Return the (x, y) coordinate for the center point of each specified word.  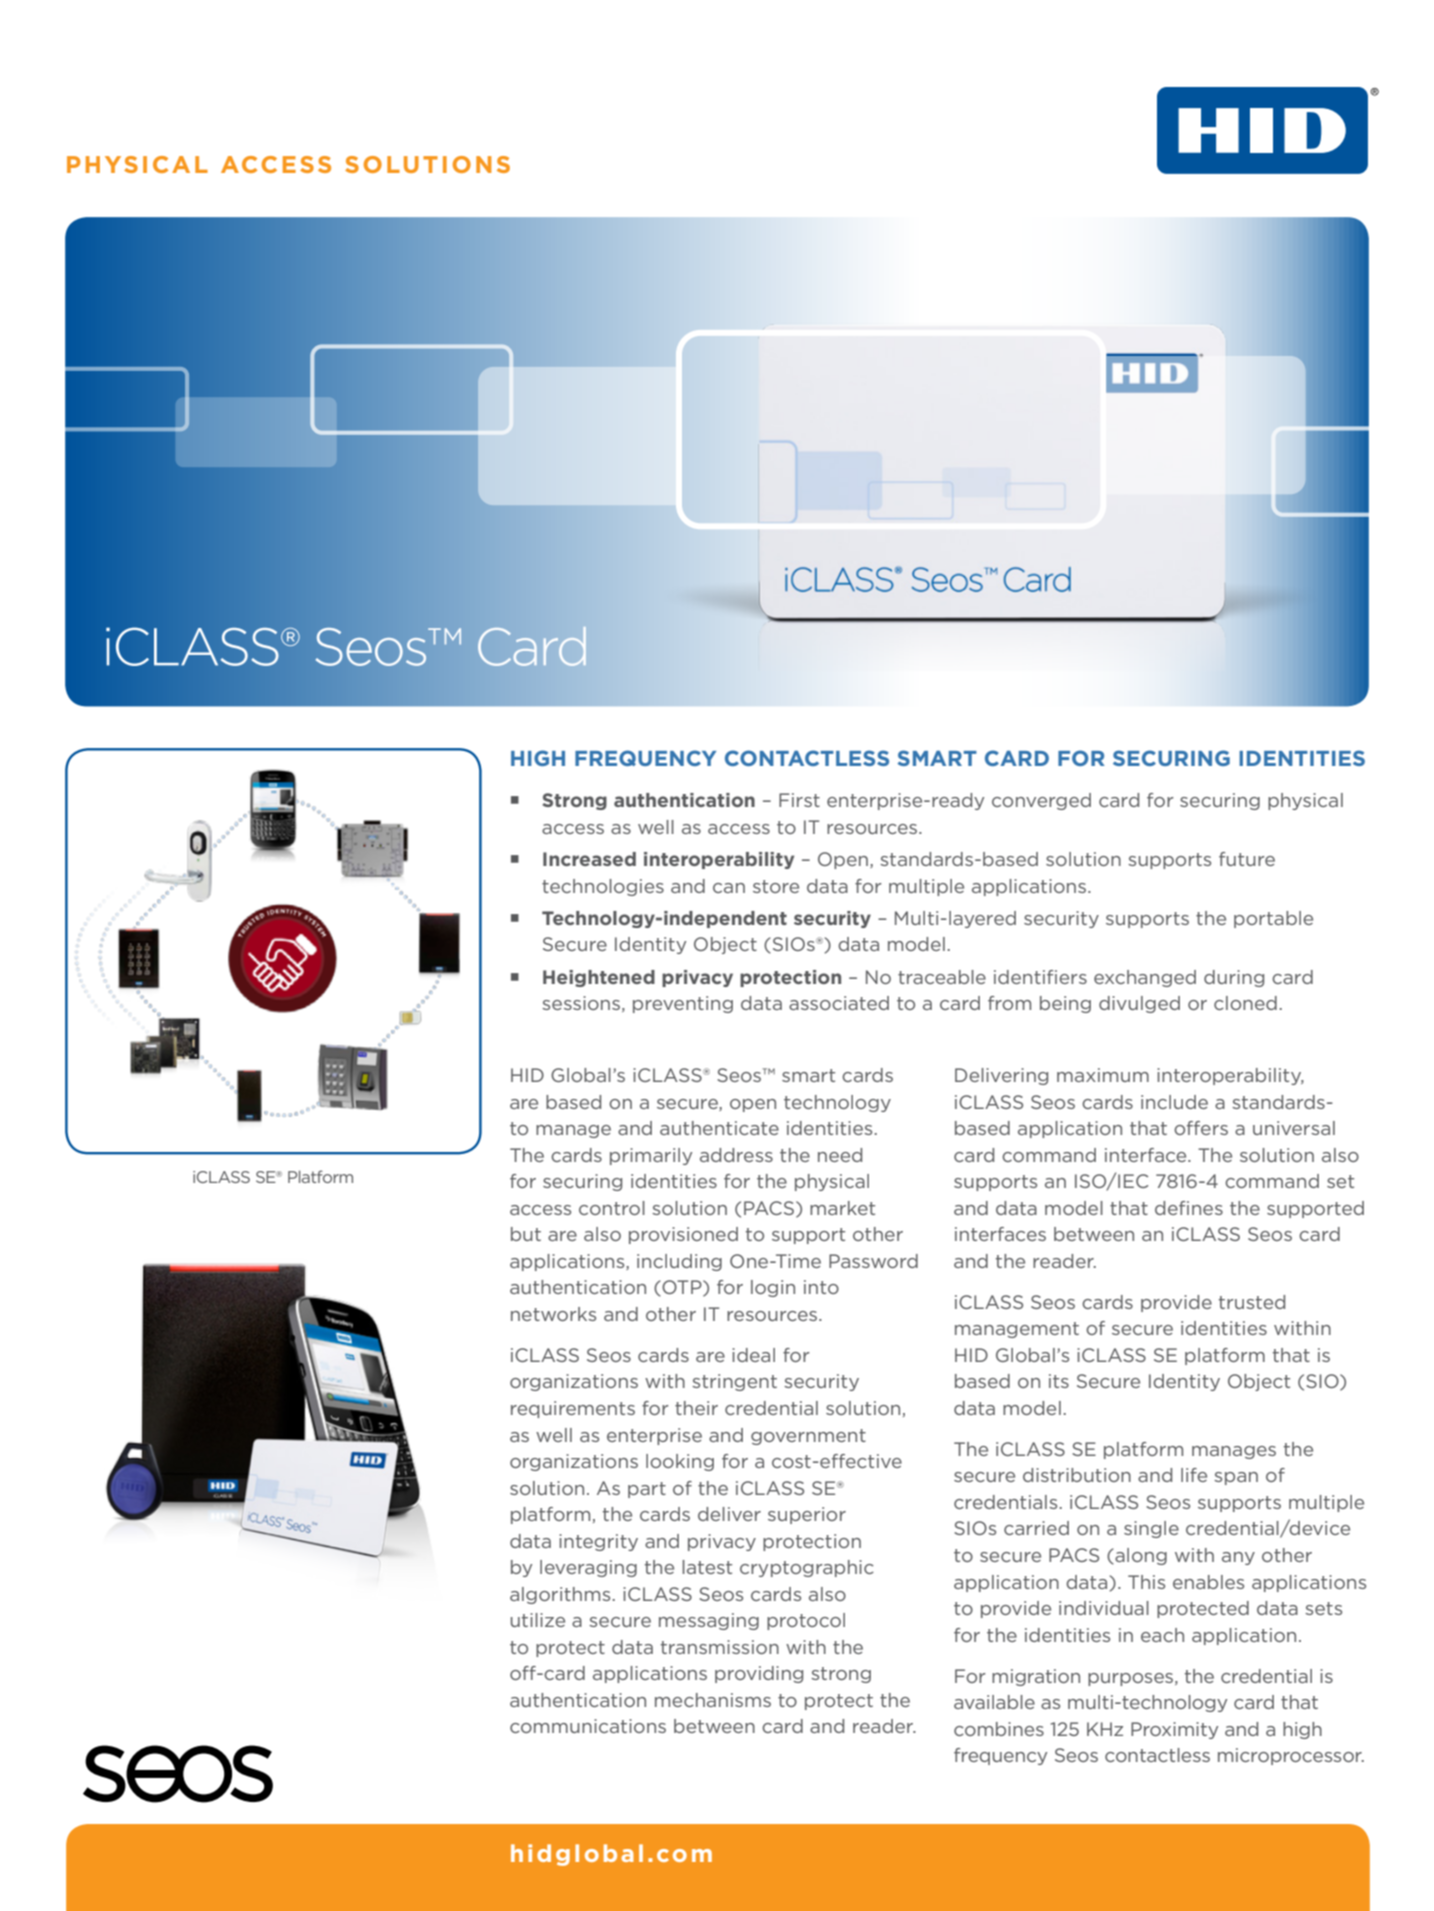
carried (1036, 1528)
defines (1189, 1208)
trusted (1252, 1302)
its (1059, 1381)
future (1247, 859)
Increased (589, 859)
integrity (598, 1542)
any (1238, 1558)
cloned (1245, 1003)
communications (588, 1726)
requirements (573, 1409)
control (612, 1208)
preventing (683, 1004)
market (842, 1208)
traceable (942, 977)
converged (1041, 801)
